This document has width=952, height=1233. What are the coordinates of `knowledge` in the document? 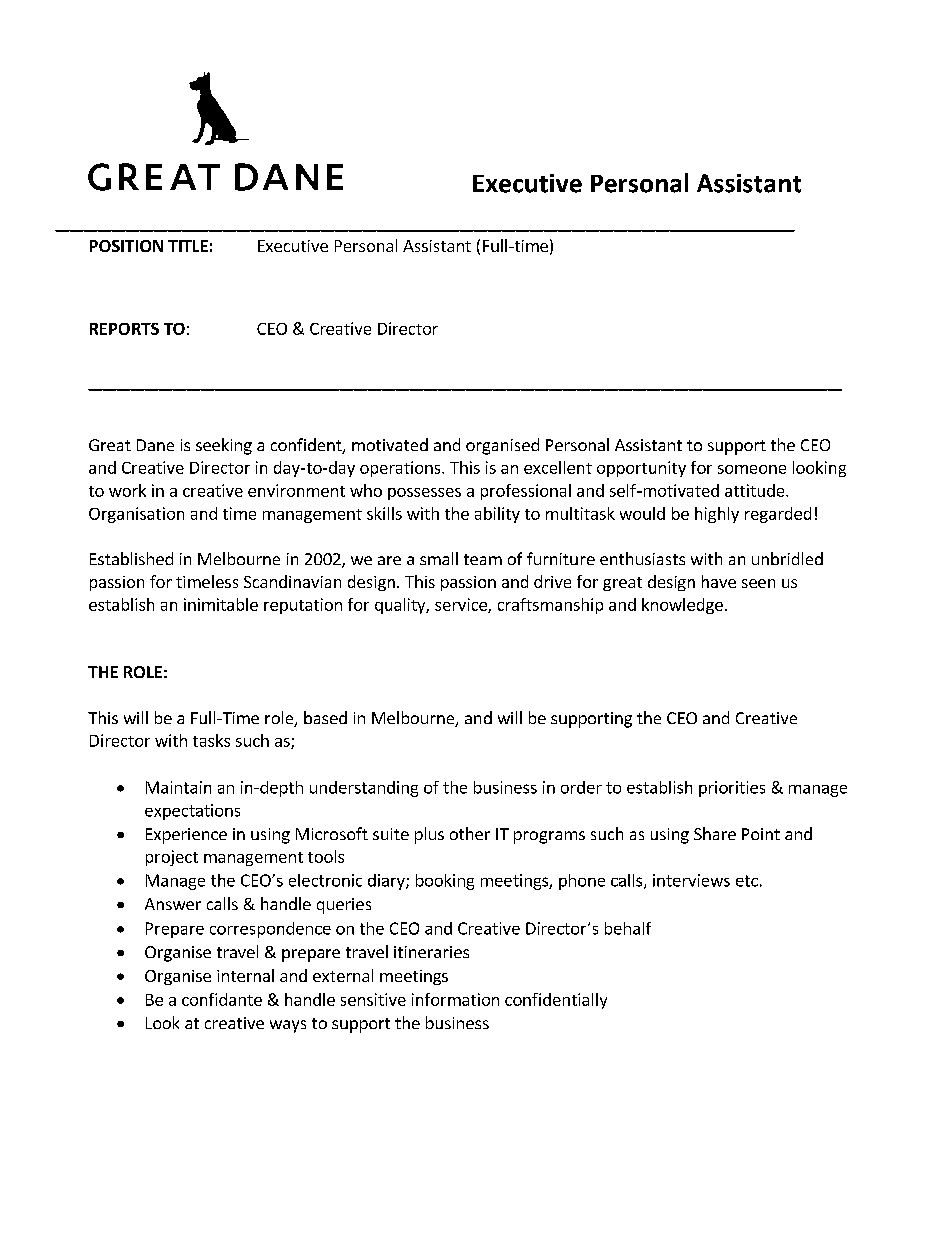 It's located at (682, 606).
